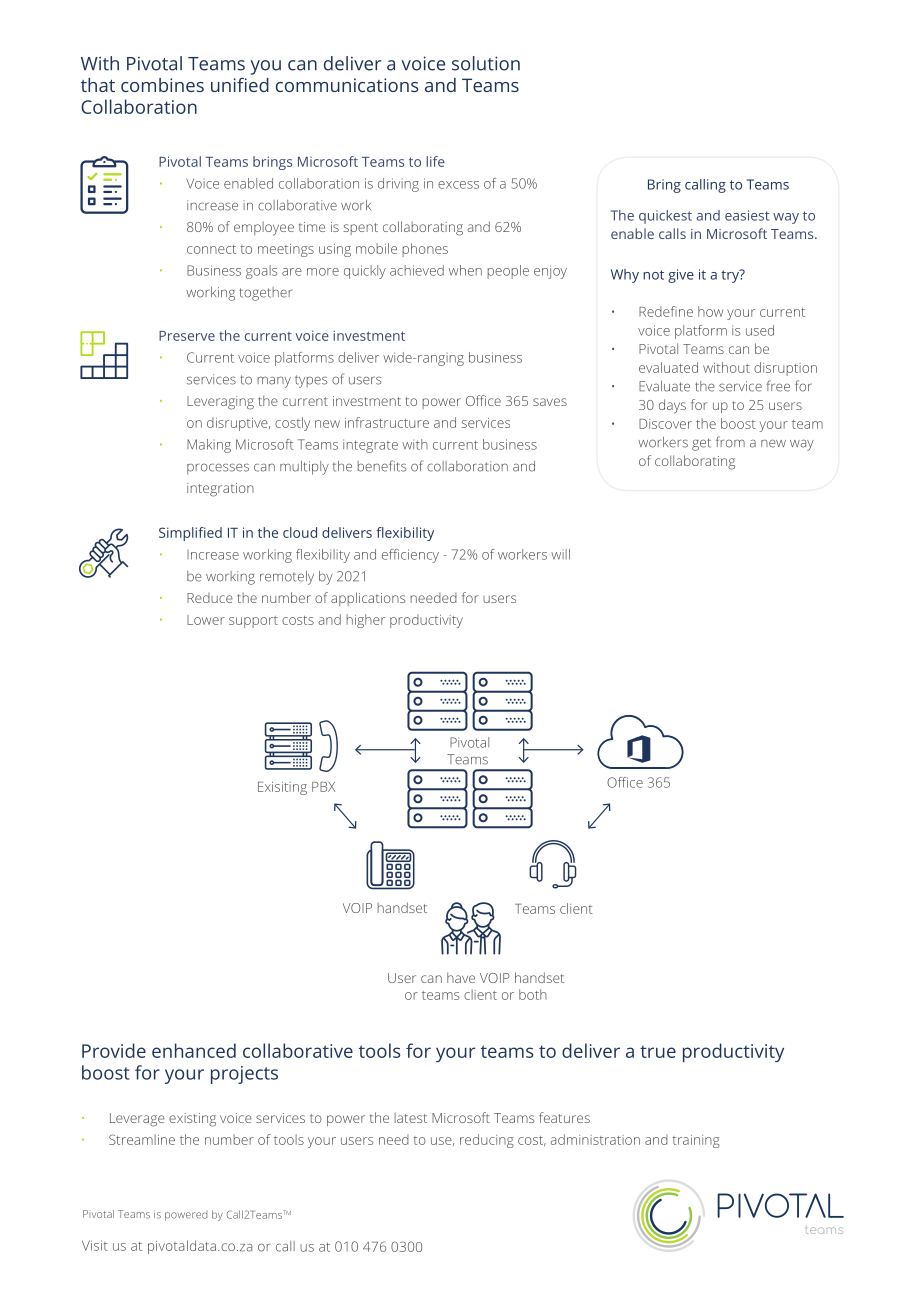 The width and height of the page is (924, 1308). I want to click on solution, so click(486, 63).
